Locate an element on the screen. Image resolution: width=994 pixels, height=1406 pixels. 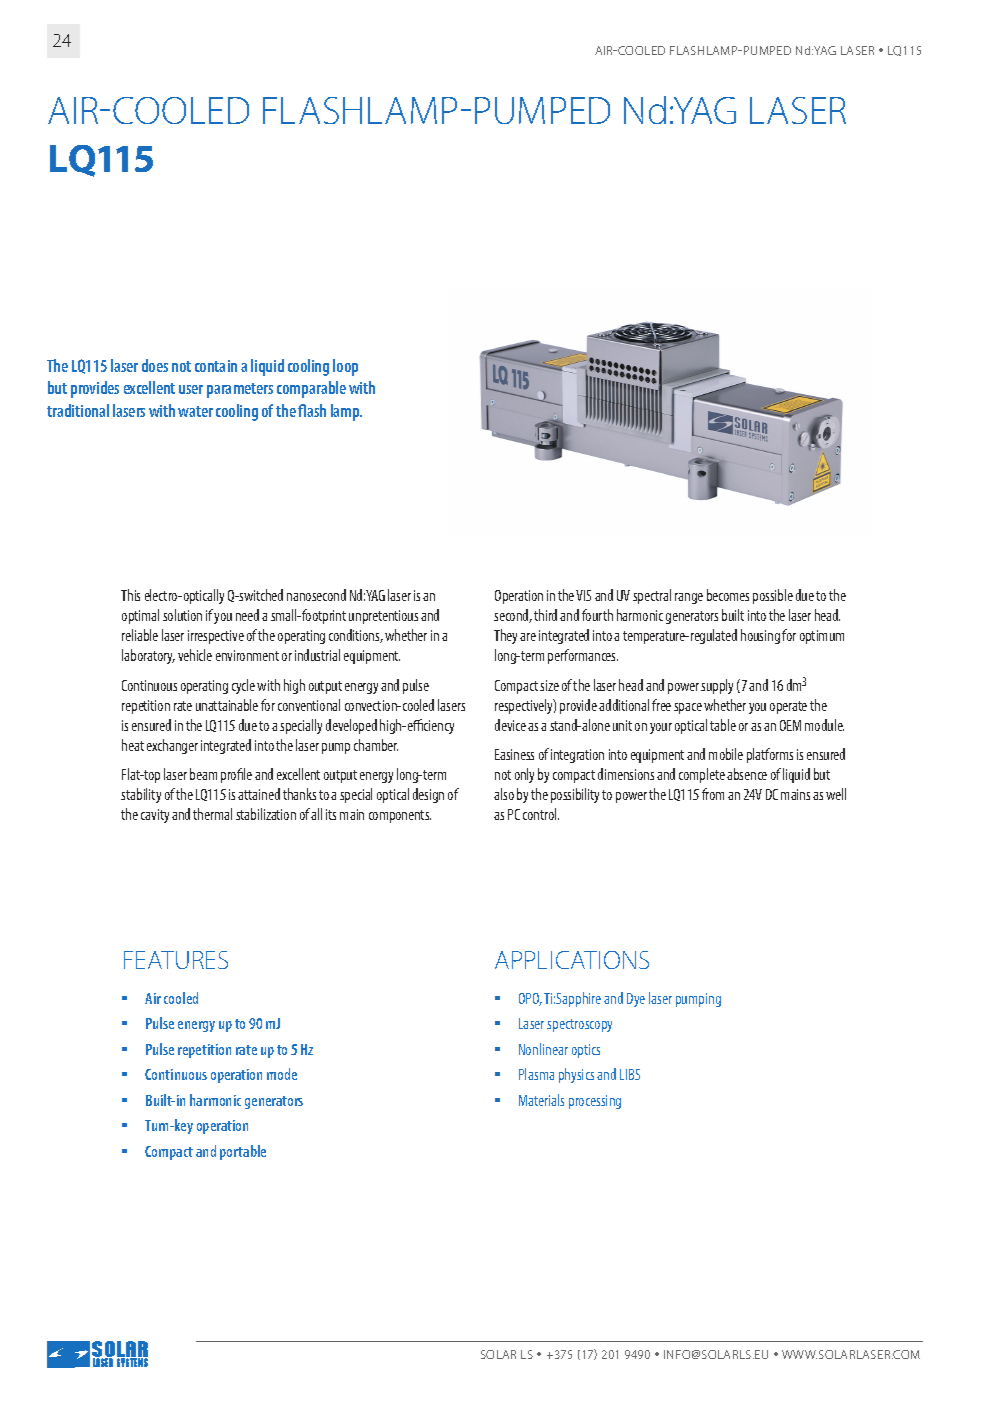
components is located at coordinates (400, 816).
